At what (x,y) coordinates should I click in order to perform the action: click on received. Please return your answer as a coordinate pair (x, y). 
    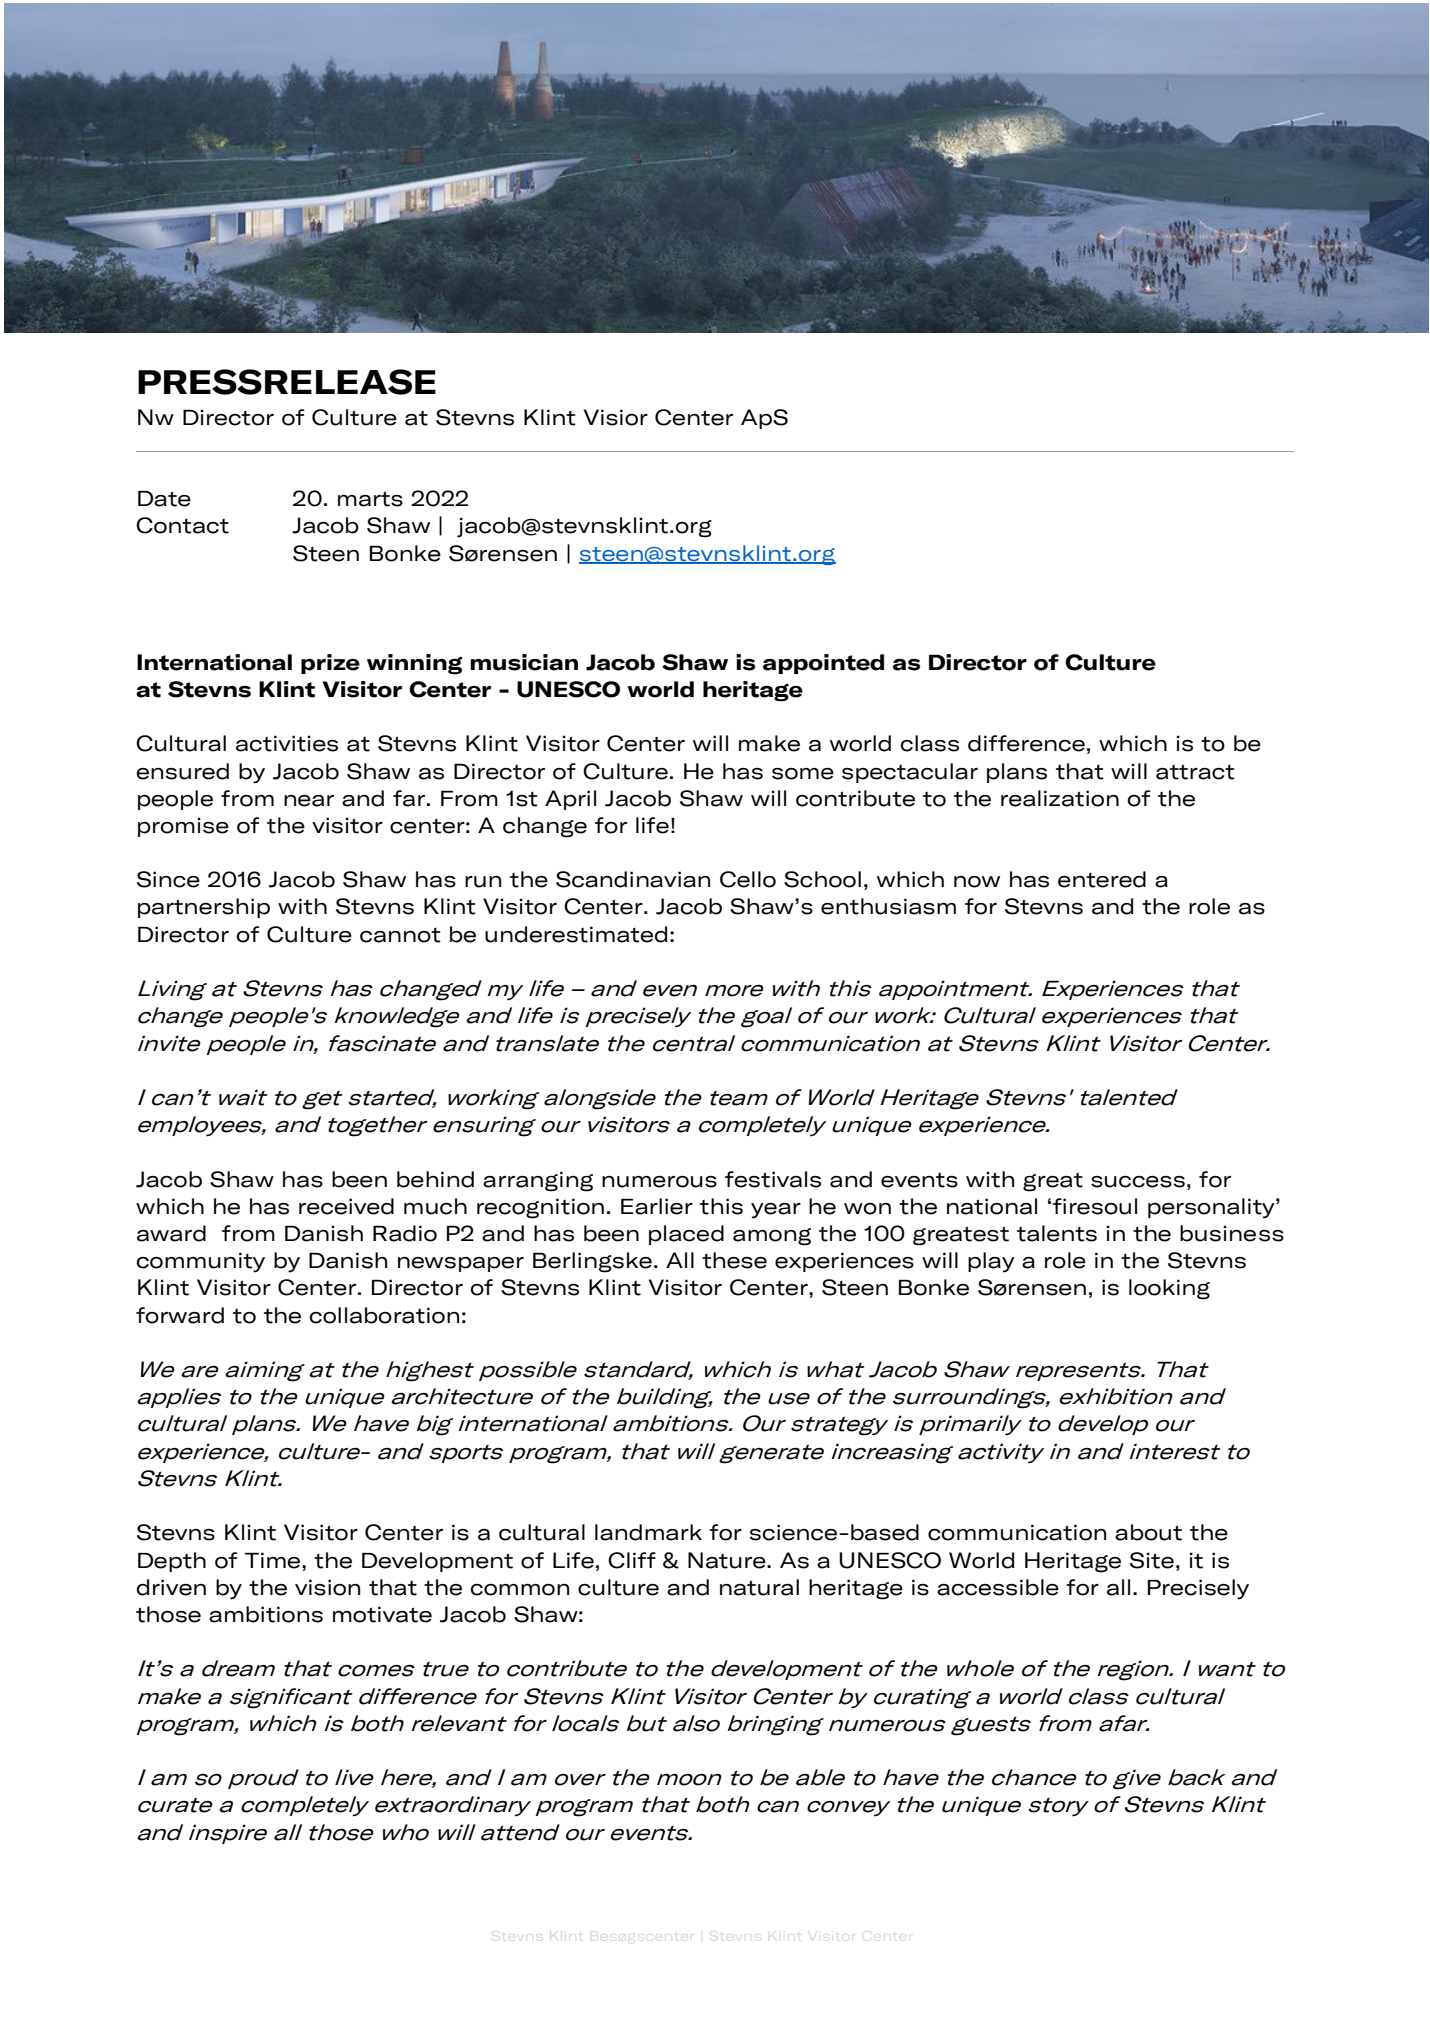
    Looking at the image, I should click on (346, 1206).
